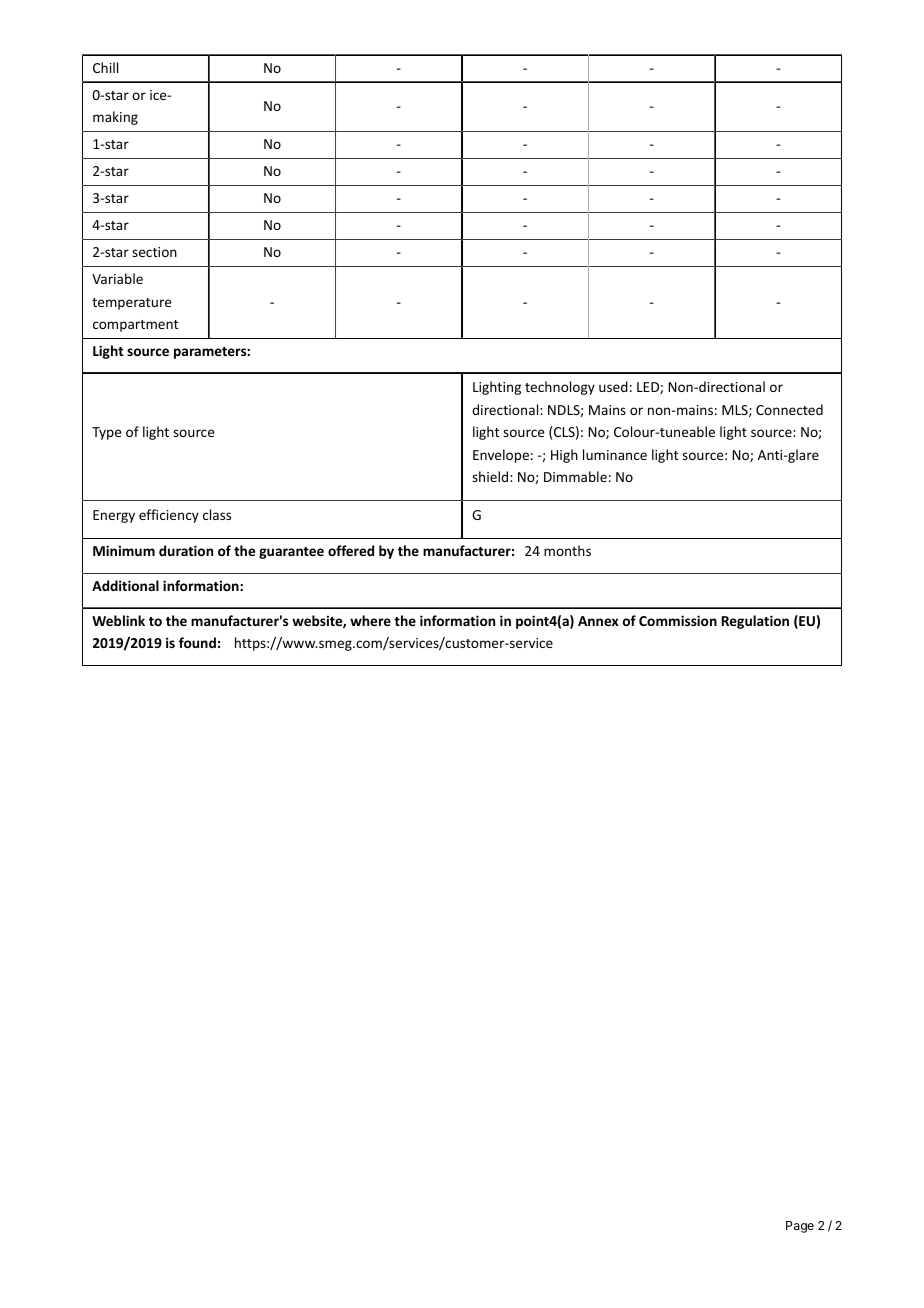 Image resolution: width=924 pixels, height=1308 pixels. I want to click on Minimum, so click(124, 550).
